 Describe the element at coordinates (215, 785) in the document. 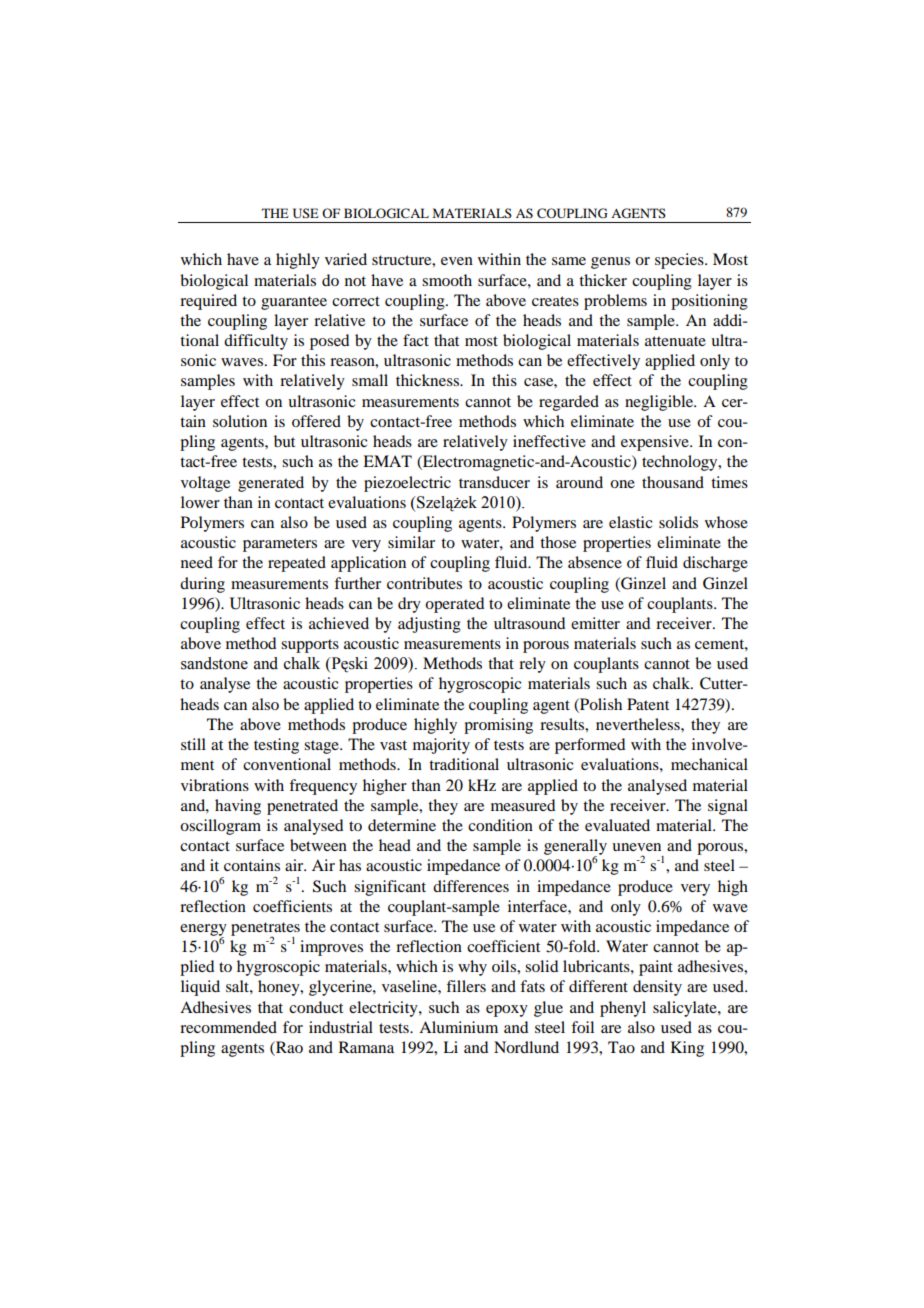

I see `vibrations` at that location.
